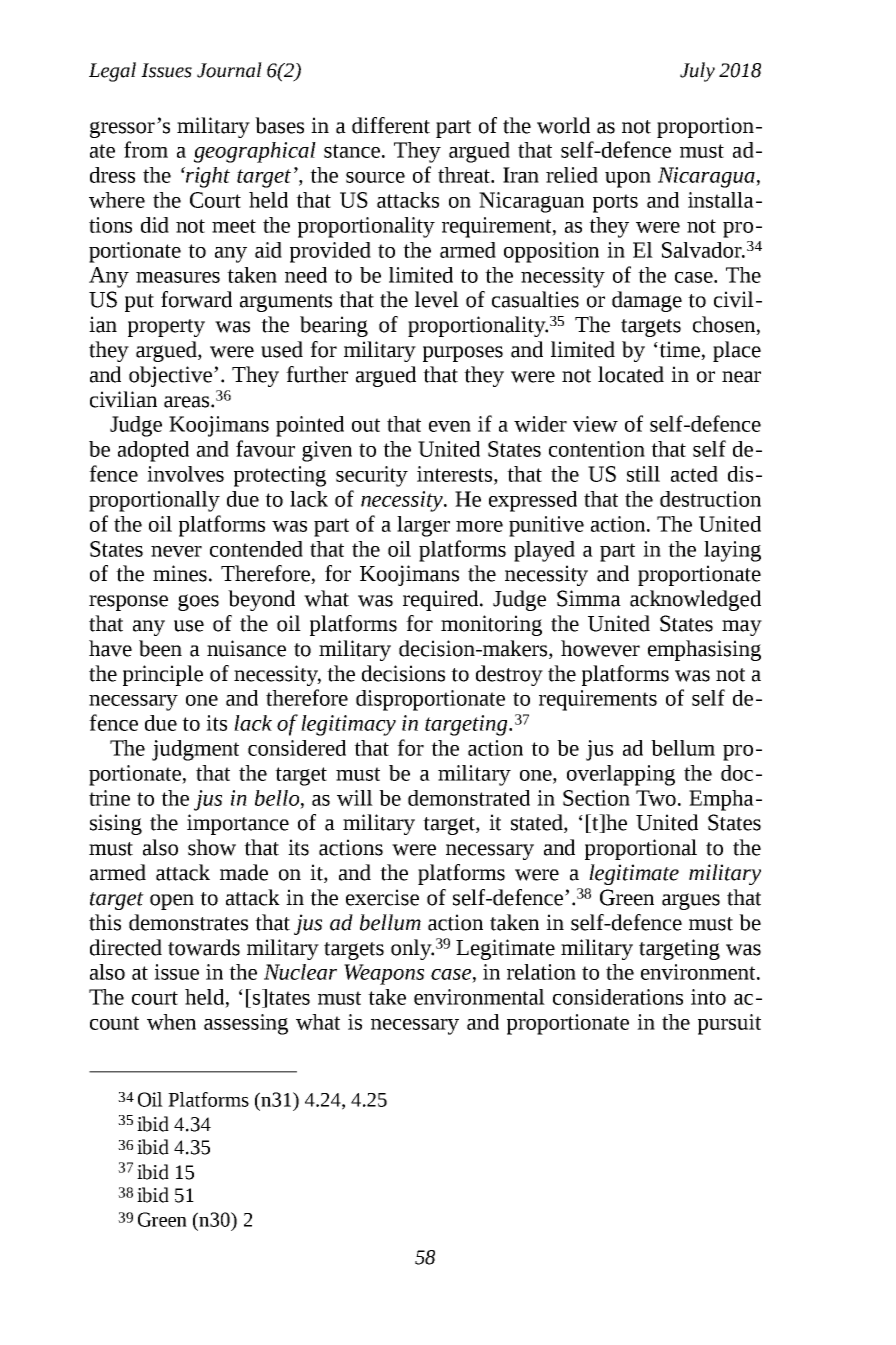  I want to click on principle, so click(163, 675).
